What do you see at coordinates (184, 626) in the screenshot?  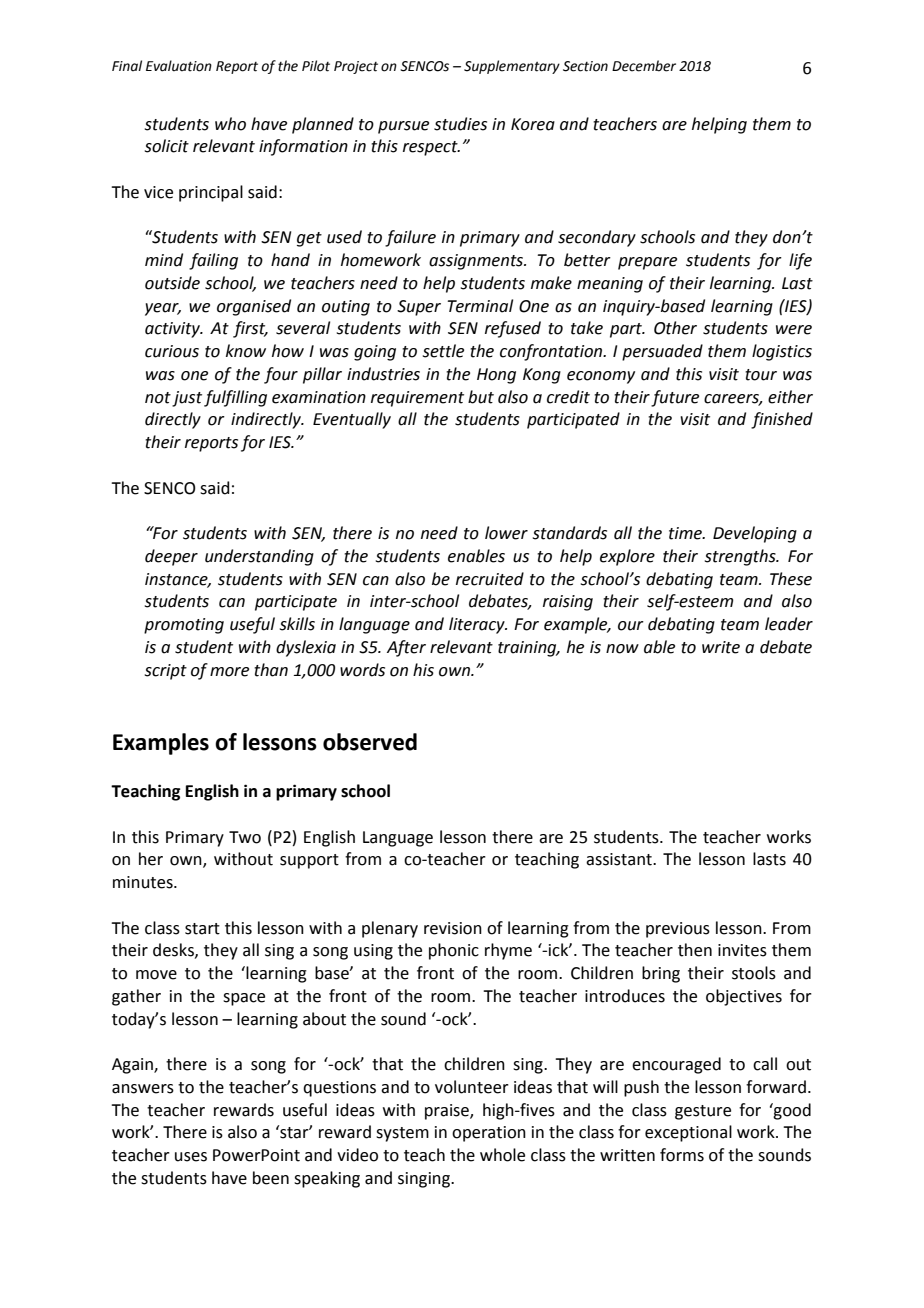 I see `promoting` at bounding box center [184, 626].
